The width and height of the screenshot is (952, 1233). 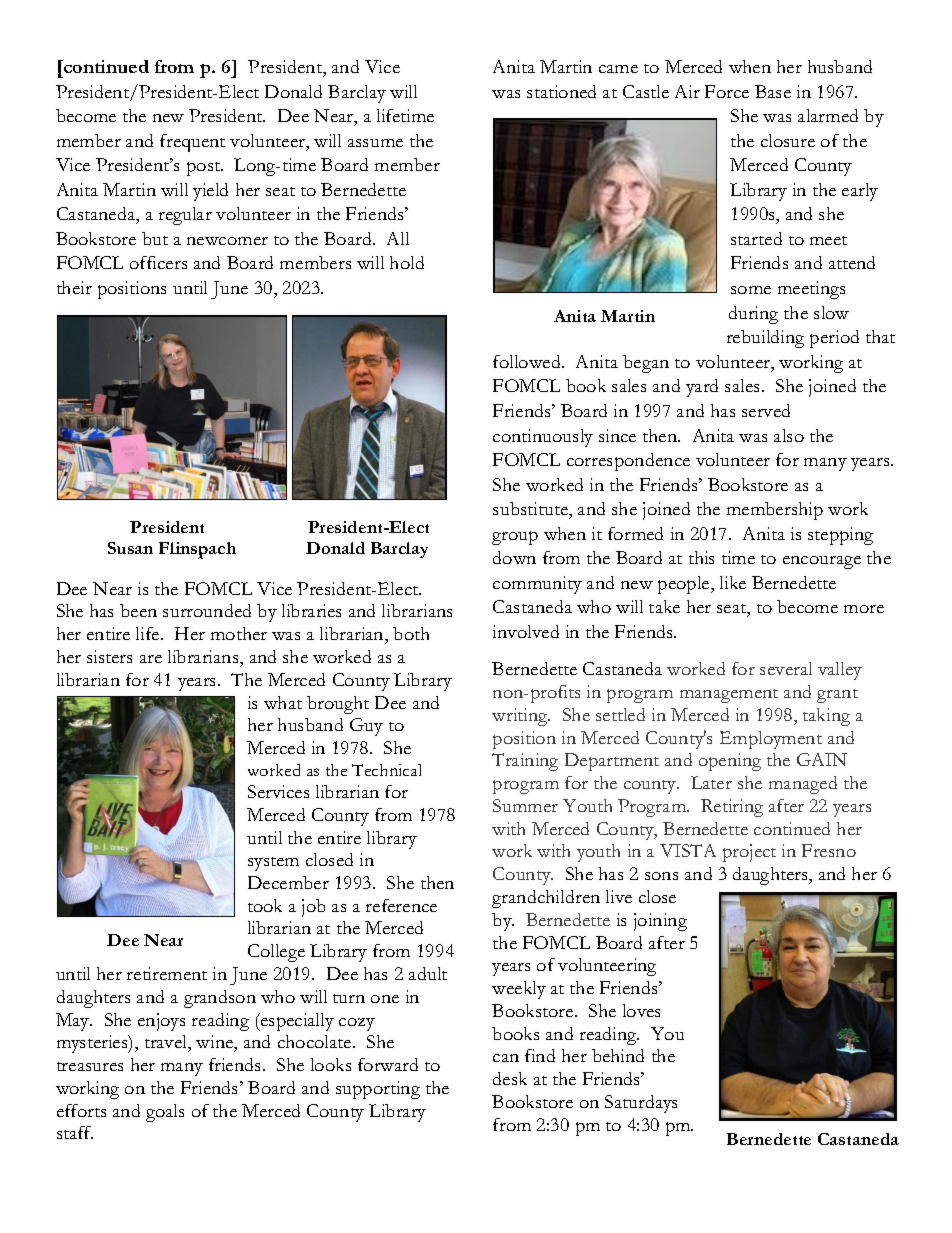 What do you see at coordinates (543, 438) in the screenshot?
I see `continuously` at bounding box center [543, 438].
